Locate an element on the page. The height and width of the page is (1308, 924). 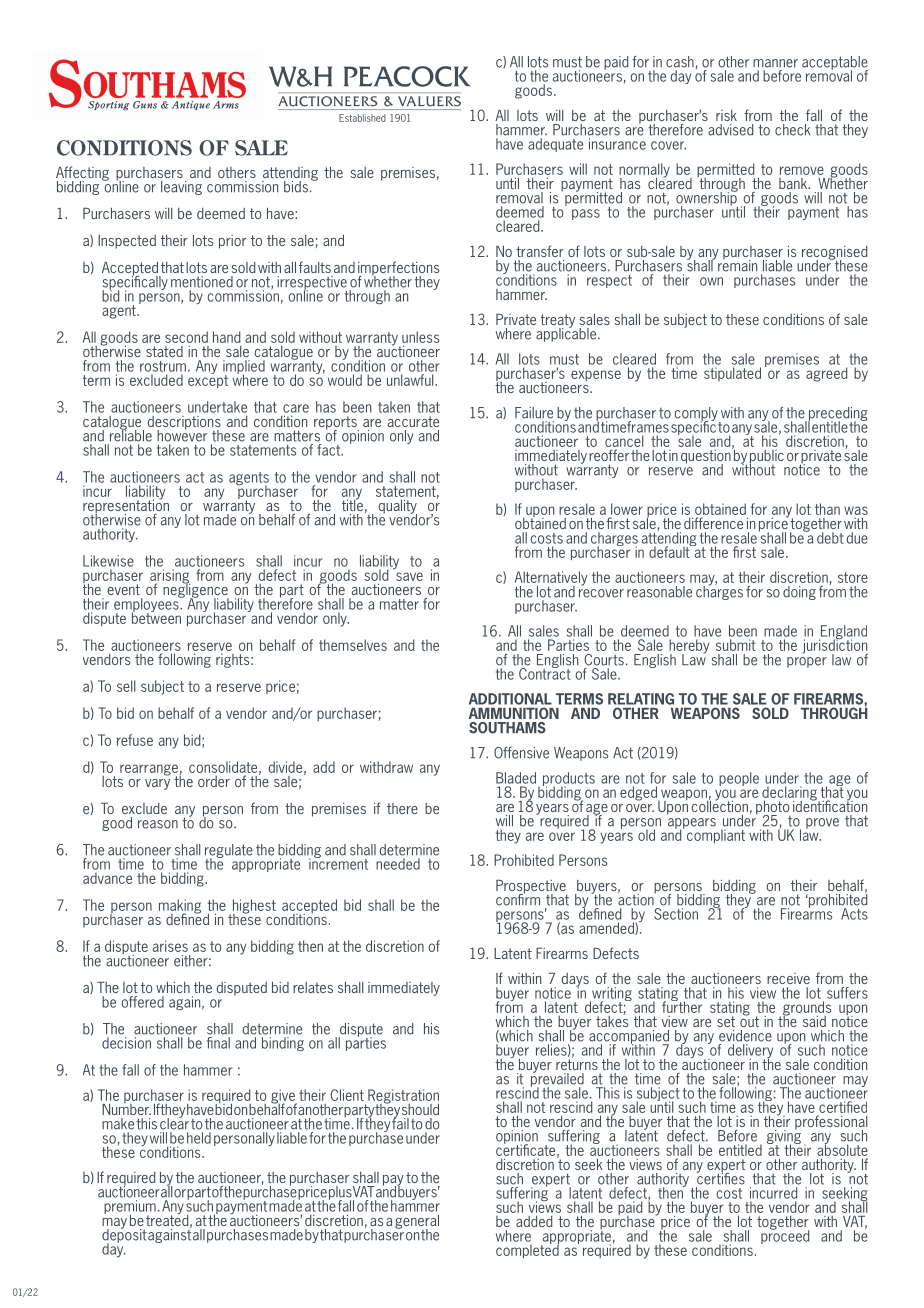
adequate is located at coordinates (555, 145).
